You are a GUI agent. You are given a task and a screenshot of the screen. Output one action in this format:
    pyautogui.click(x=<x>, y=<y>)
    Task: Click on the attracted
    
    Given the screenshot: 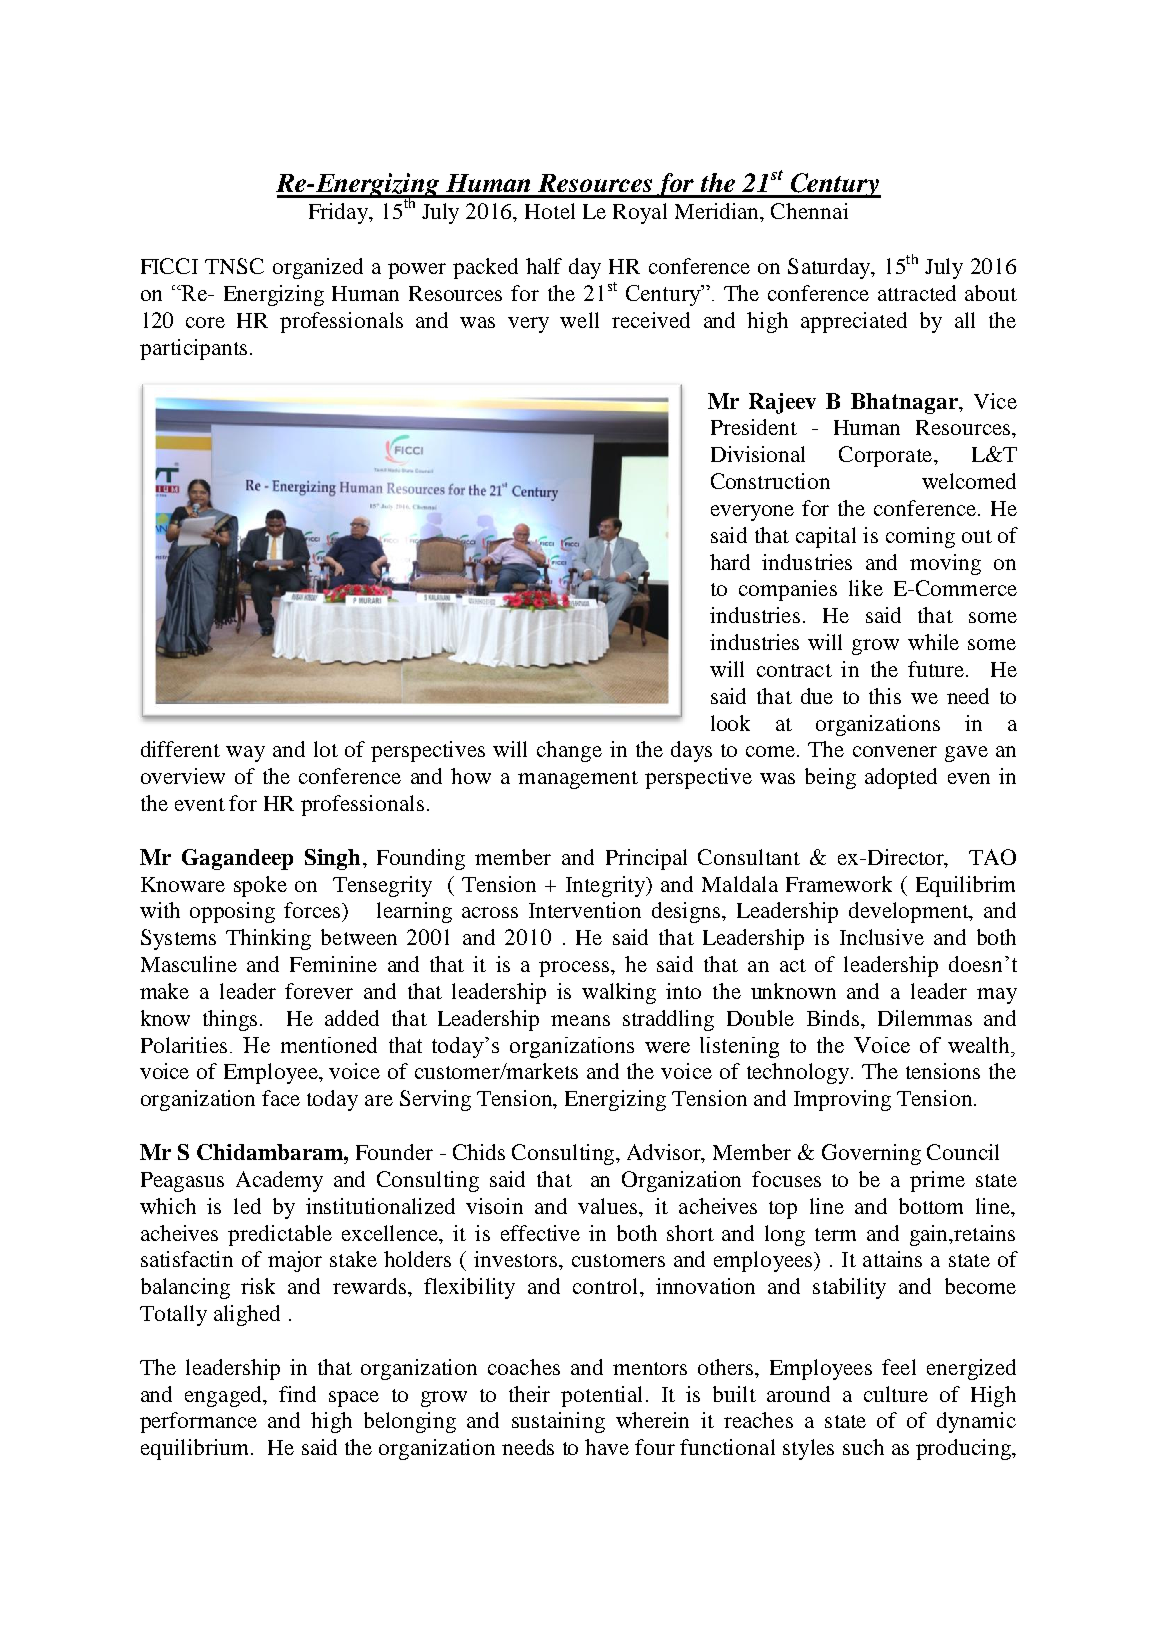 What is the action you would take?
    pyautogui.click(x=917, y=293)
